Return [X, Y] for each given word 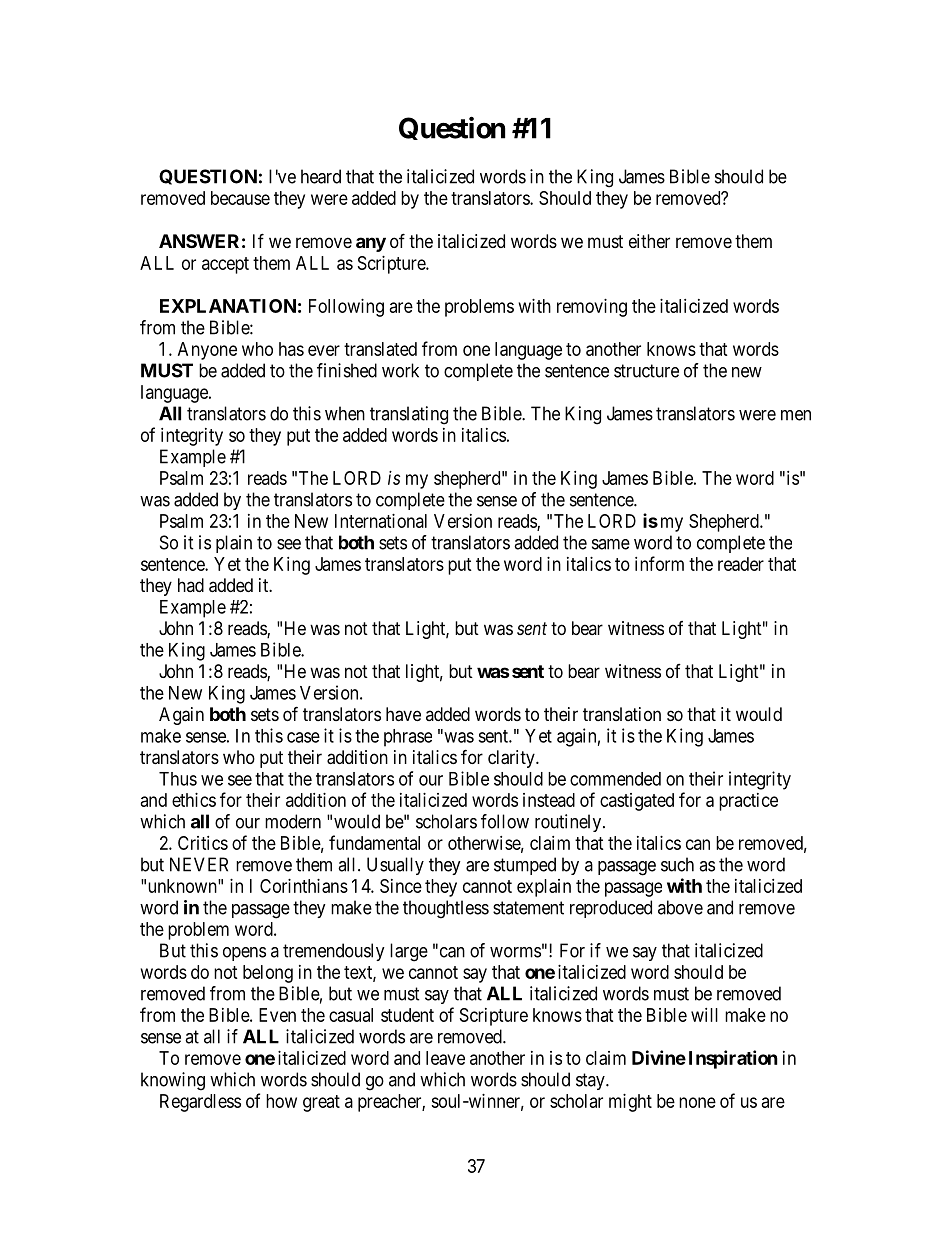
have [403, 714]
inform [659, 563]
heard [321, 176]
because [240, 198]
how [281, 1101]
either [649, 241]
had [191, 585]
